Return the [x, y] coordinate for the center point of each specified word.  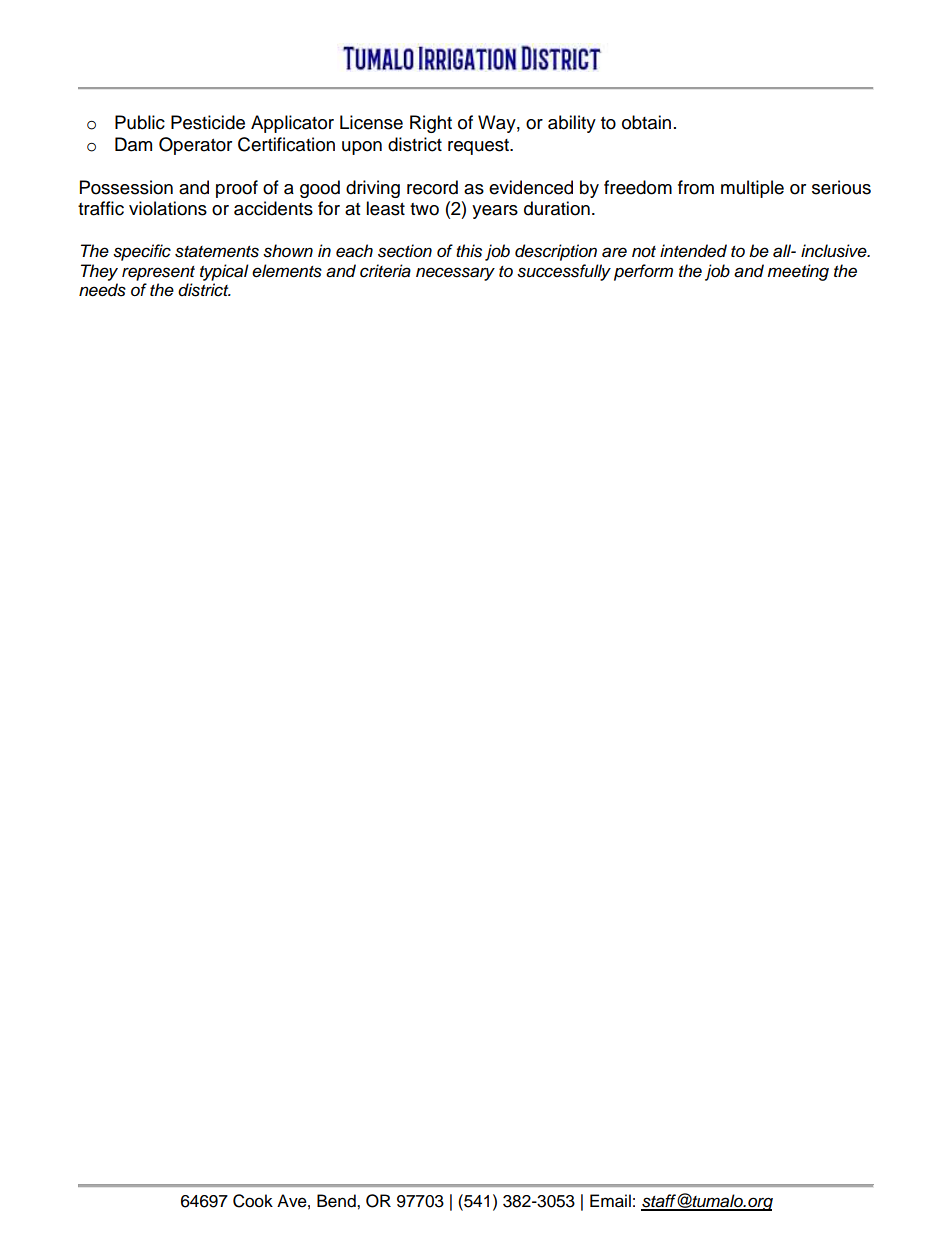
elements [287, 271]
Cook [253, 1201]
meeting [798, 272]
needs [102, 290]
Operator [195, 146]
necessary [455, 274]
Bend [337, 1201]
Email [610, 1201]
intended [693, 251]
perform [643, 272]
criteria [385, 271]
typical [224, 272]
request [479, 147]
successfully [564, 272]
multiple [752, 189]
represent [158, 273]
